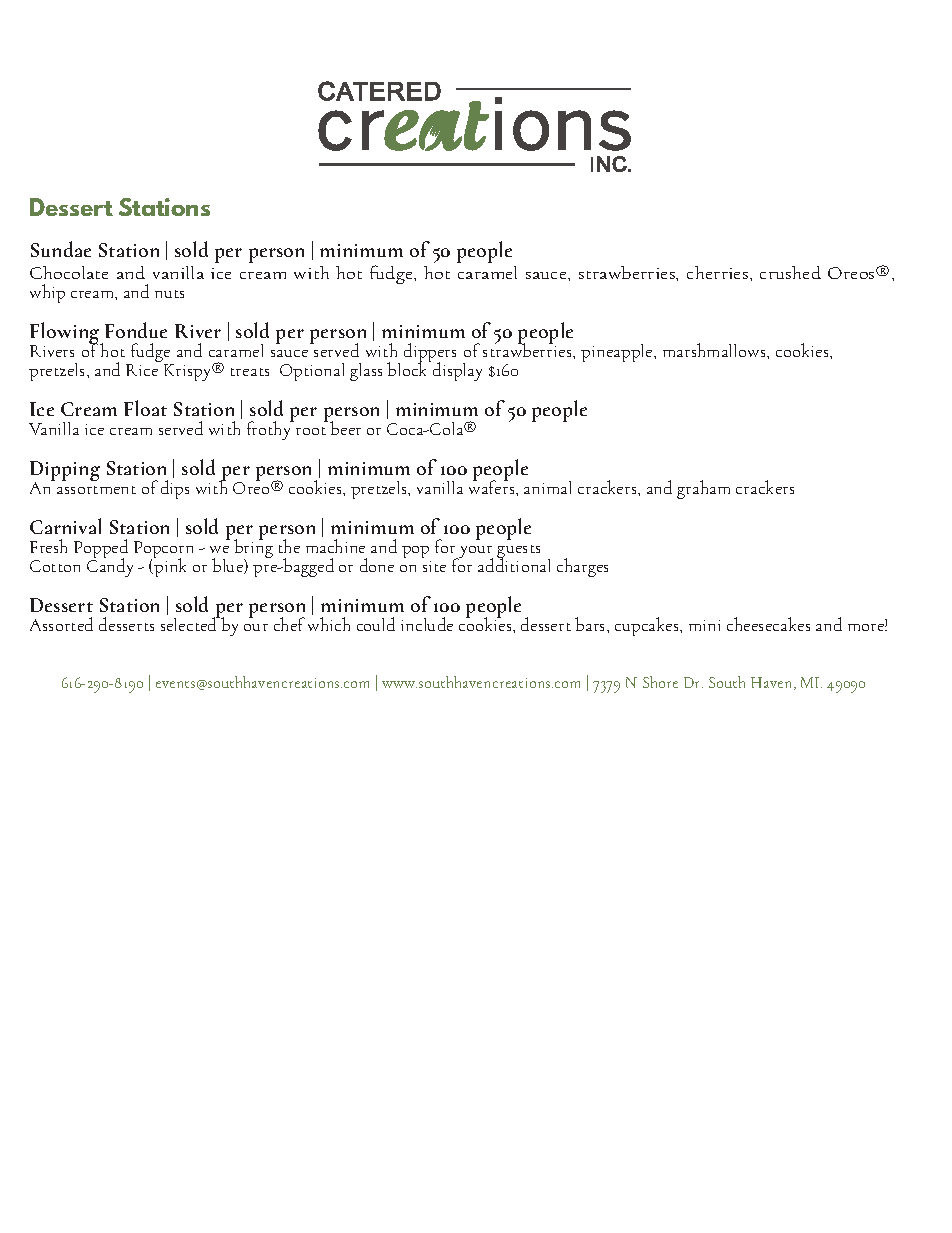 This document has width=952, height=1233. What do you see at coordinates (427, 624) in the document?
I see `include` at bounding box center [427, 624].
